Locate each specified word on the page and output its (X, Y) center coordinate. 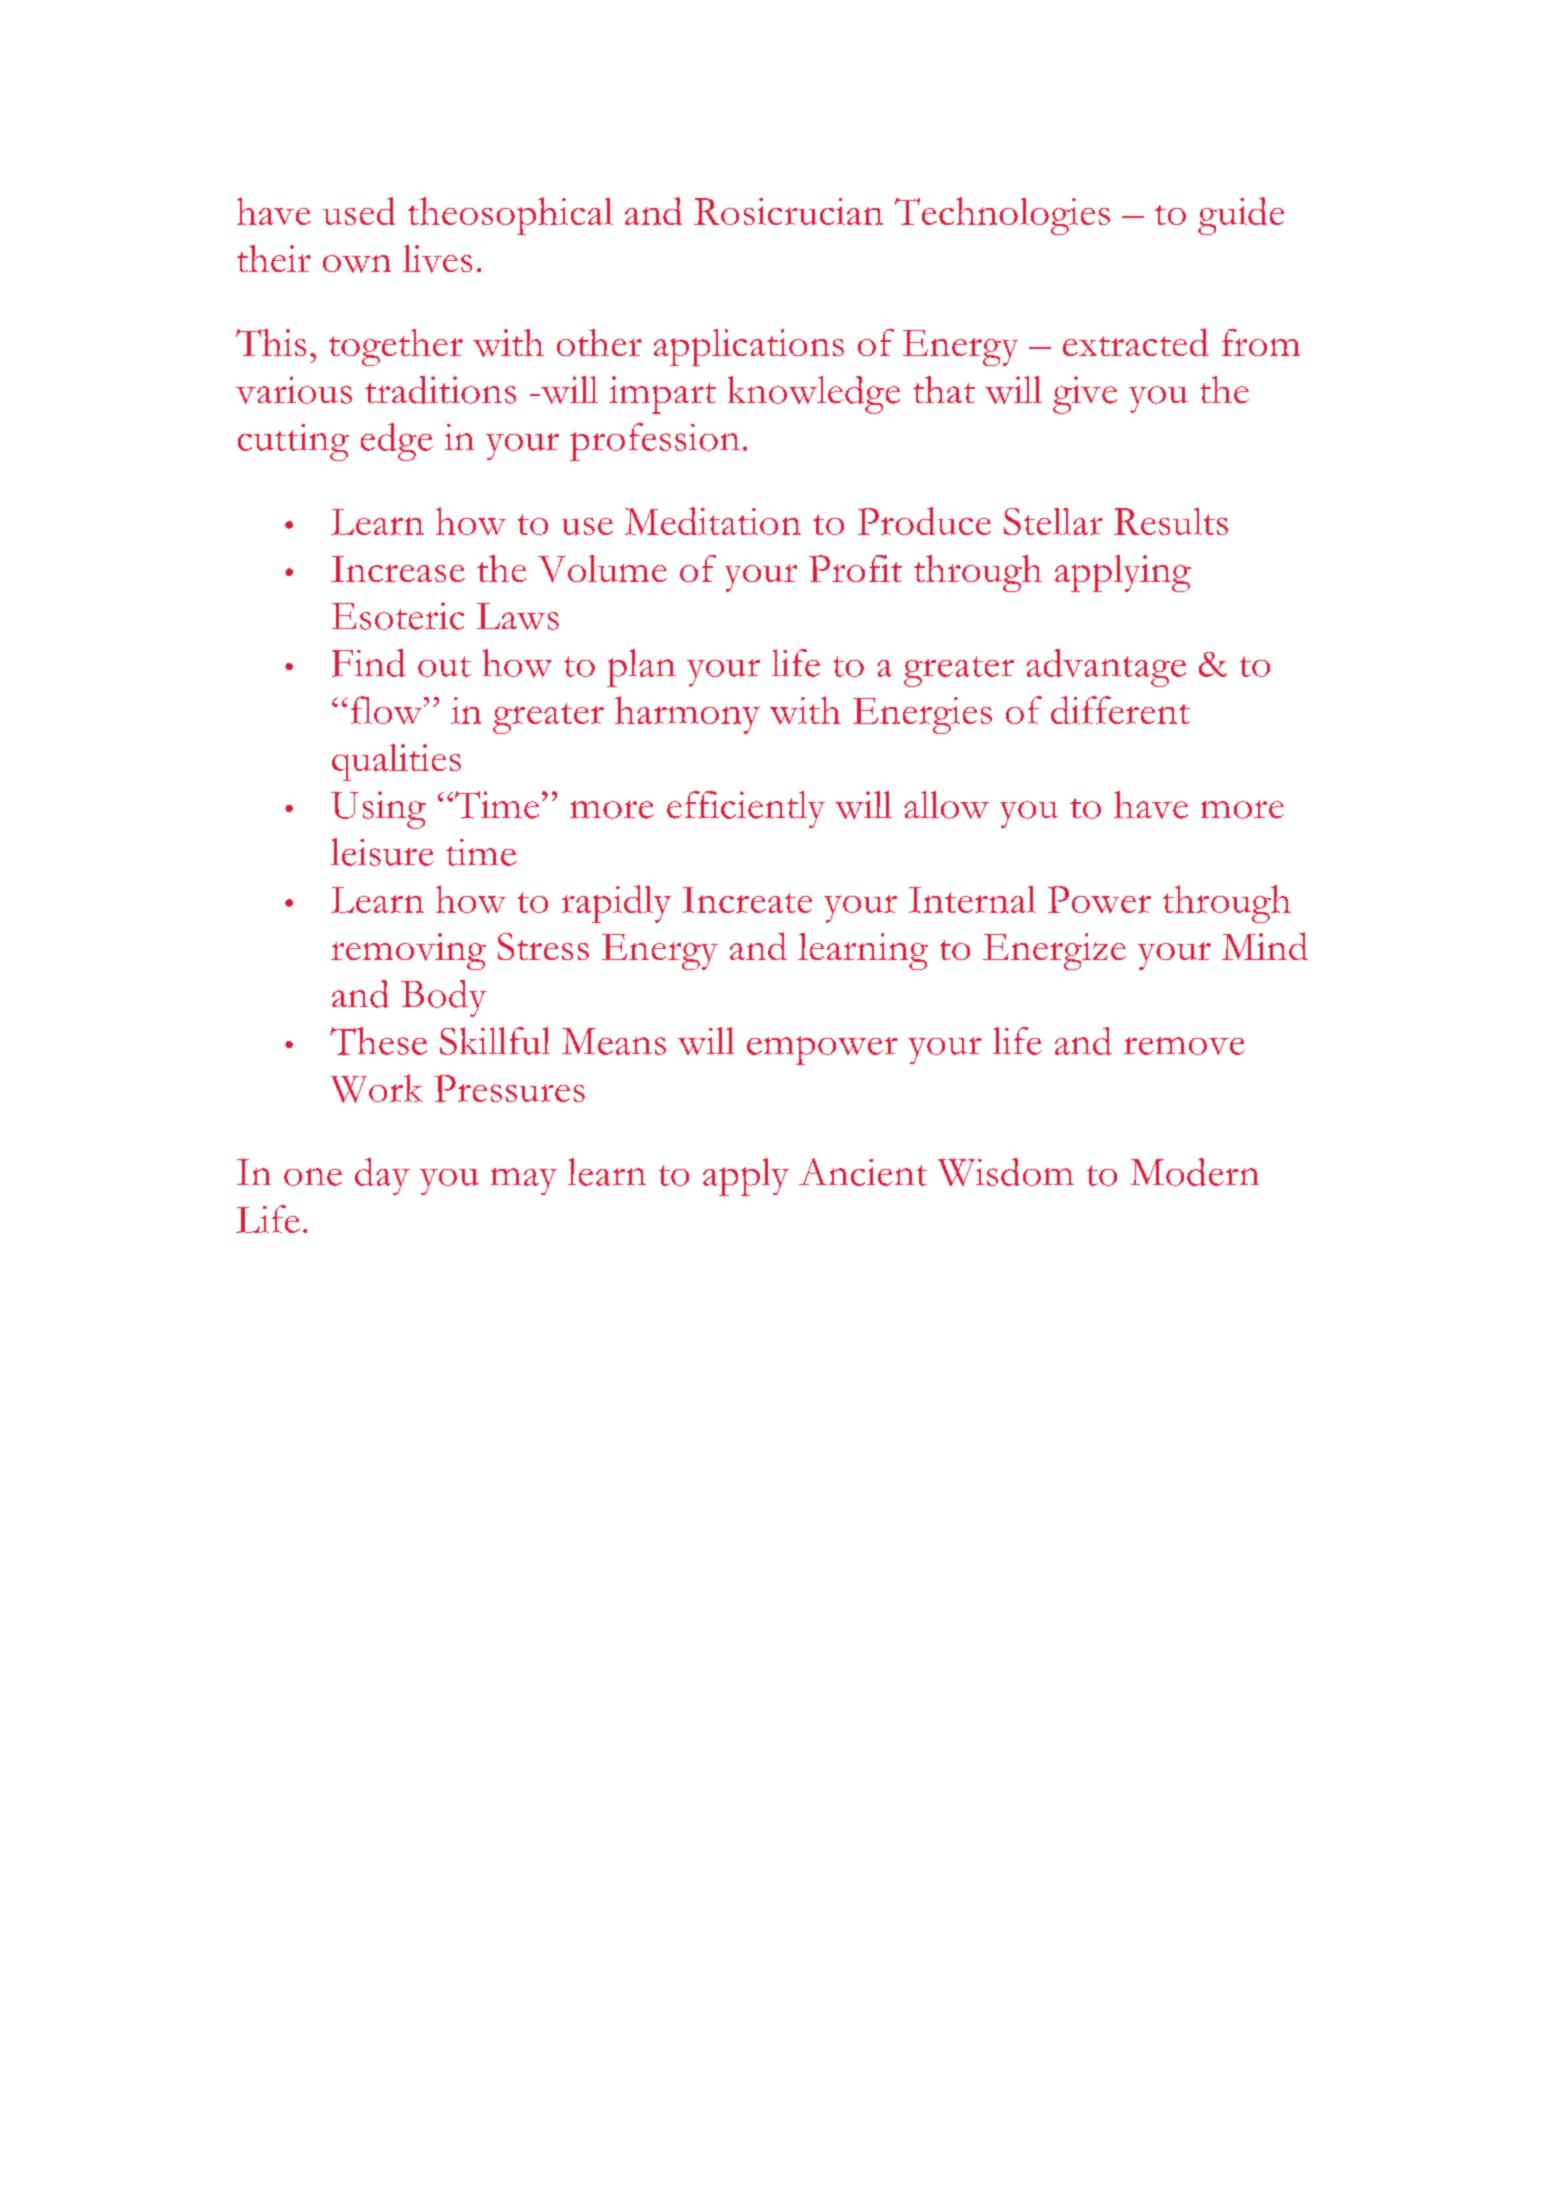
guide (1241, 216)
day (382, 1176)
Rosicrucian (788, 211)
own (357, 264)
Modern (1195, 1172)
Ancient (863, 1172)
